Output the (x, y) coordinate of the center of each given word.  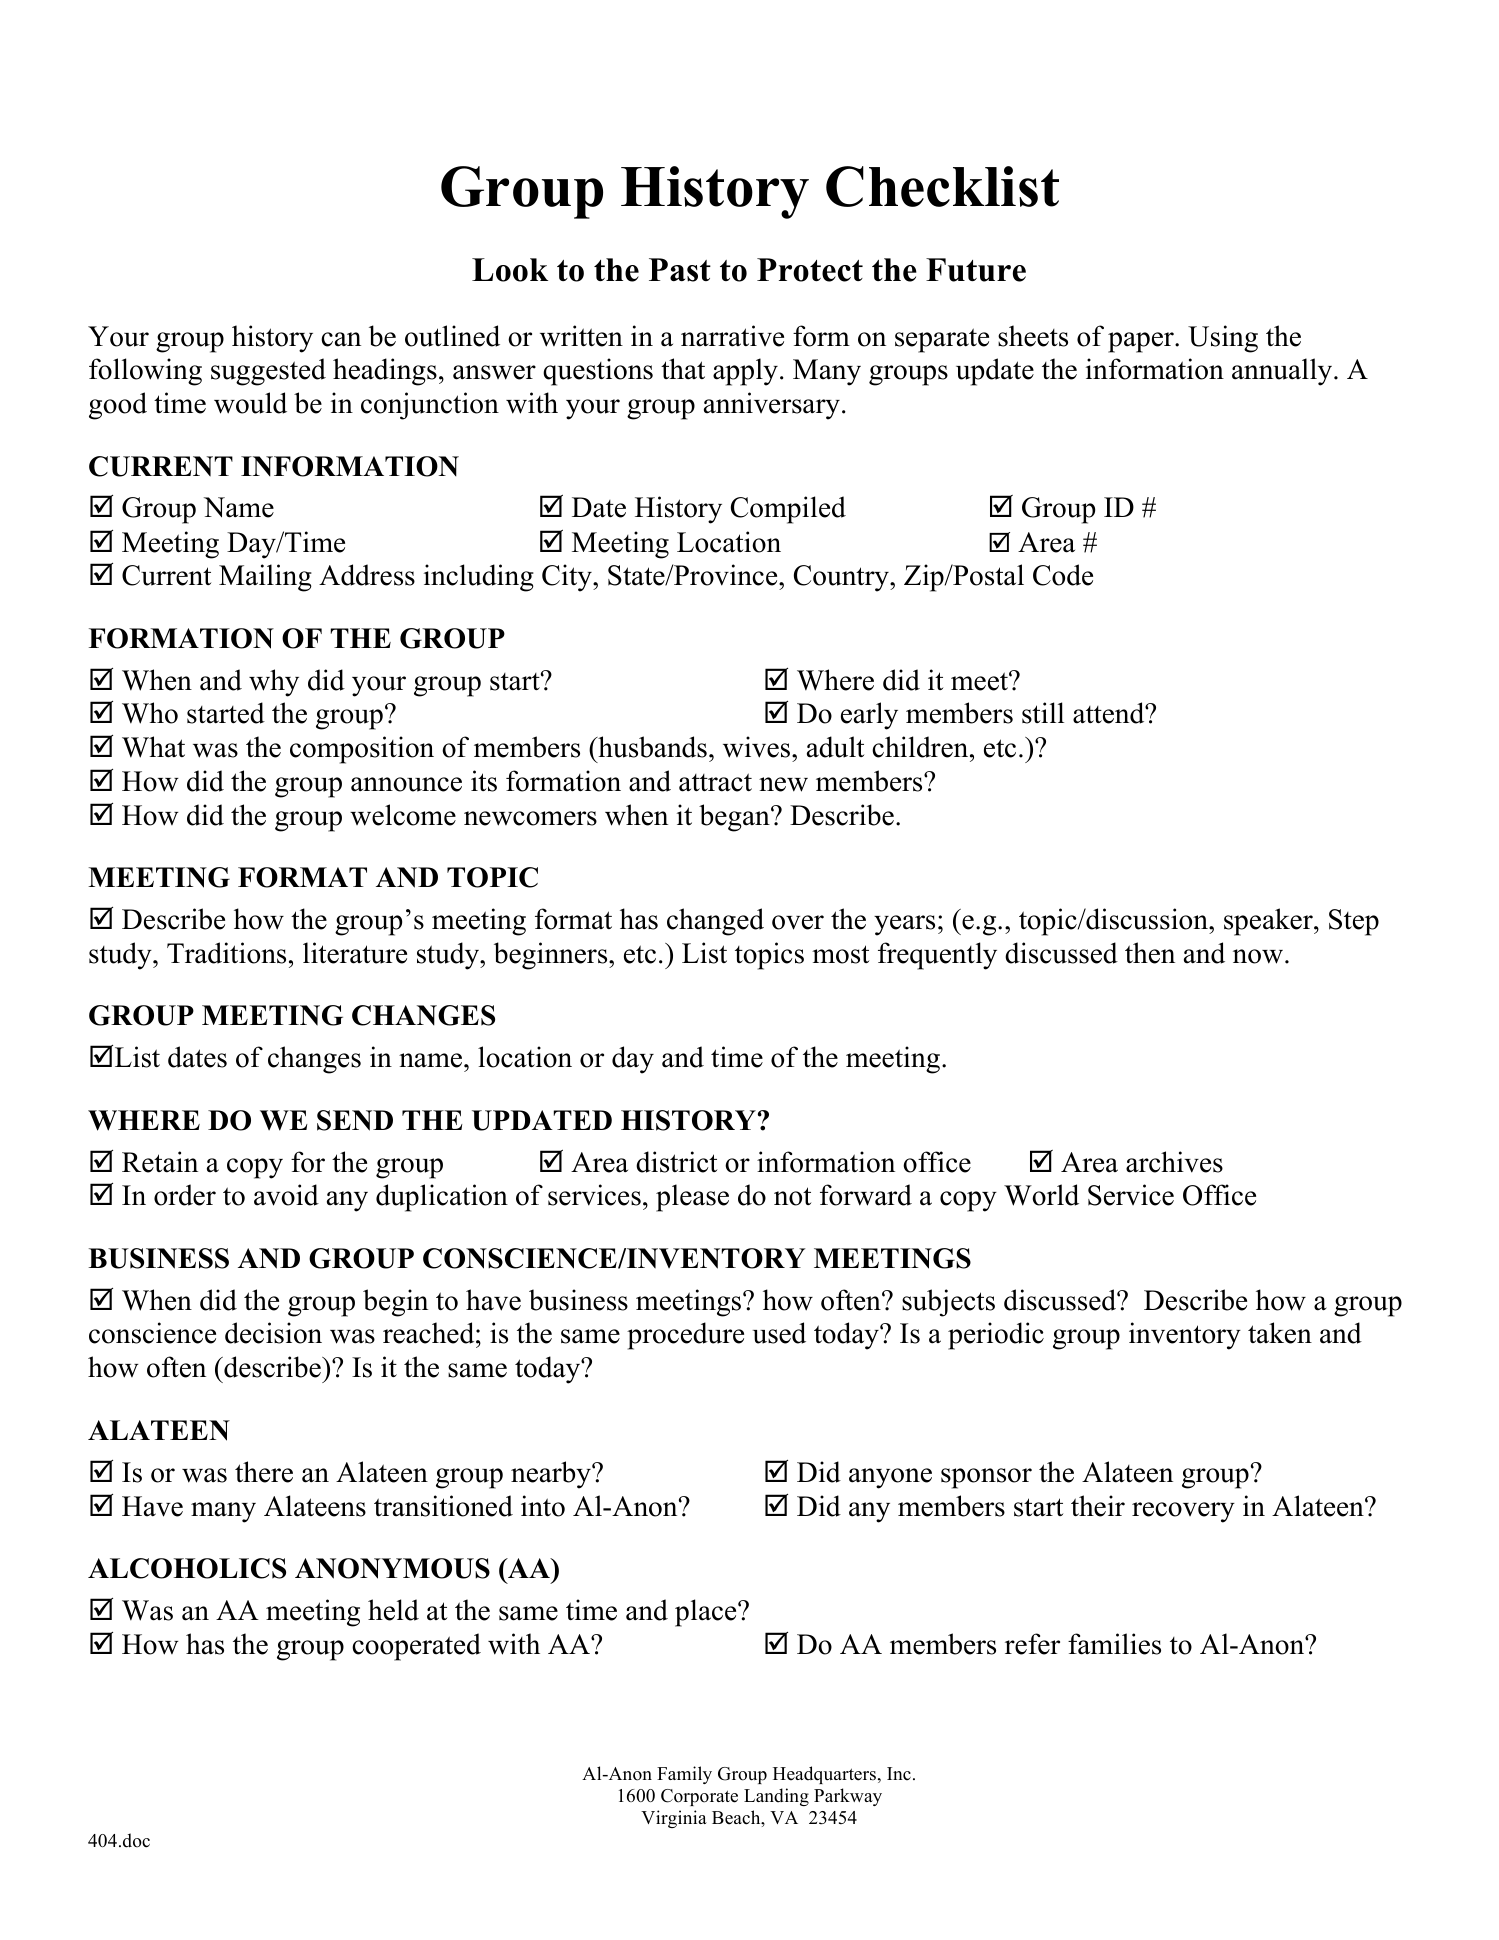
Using (1223, 339)
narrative (732, 336)
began (735, 818)
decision (273, 1333)
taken (1280, 1333)
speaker (1269, 922)
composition (362, 750)
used (779, 1333)
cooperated (416, 1647)
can (341, 339)
